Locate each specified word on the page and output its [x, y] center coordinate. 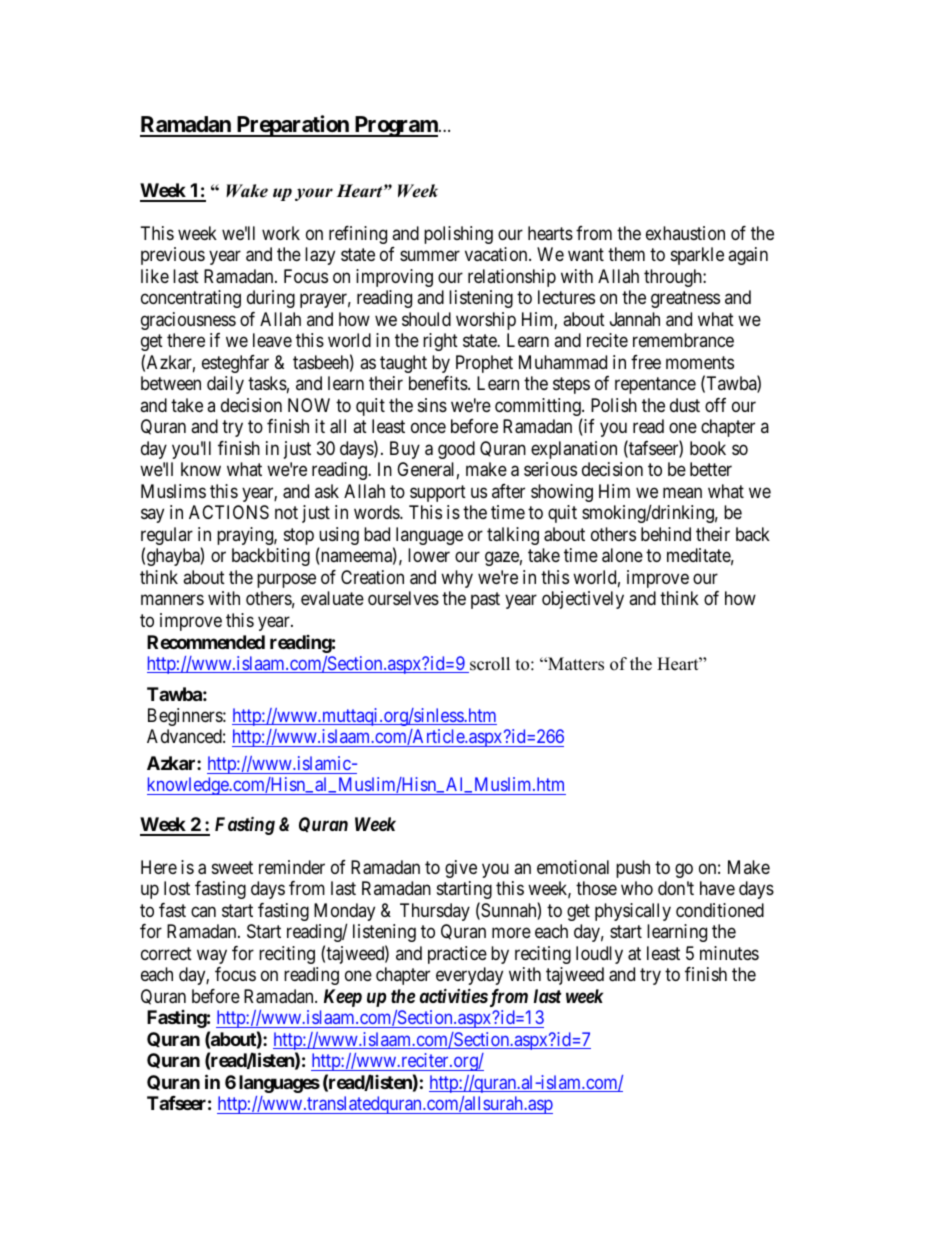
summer [430, 256]
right [440, 342]
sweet [232, 867]
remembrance [683, 340]
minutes [729, 953]
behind [666, 534]
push [633, 869]
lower [429, 555]
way [212, 956]
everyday [469, 976]
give [461, 869]
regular [167, 537]
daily [225, 385]
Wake [247, 191]
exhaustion [685, 233]
